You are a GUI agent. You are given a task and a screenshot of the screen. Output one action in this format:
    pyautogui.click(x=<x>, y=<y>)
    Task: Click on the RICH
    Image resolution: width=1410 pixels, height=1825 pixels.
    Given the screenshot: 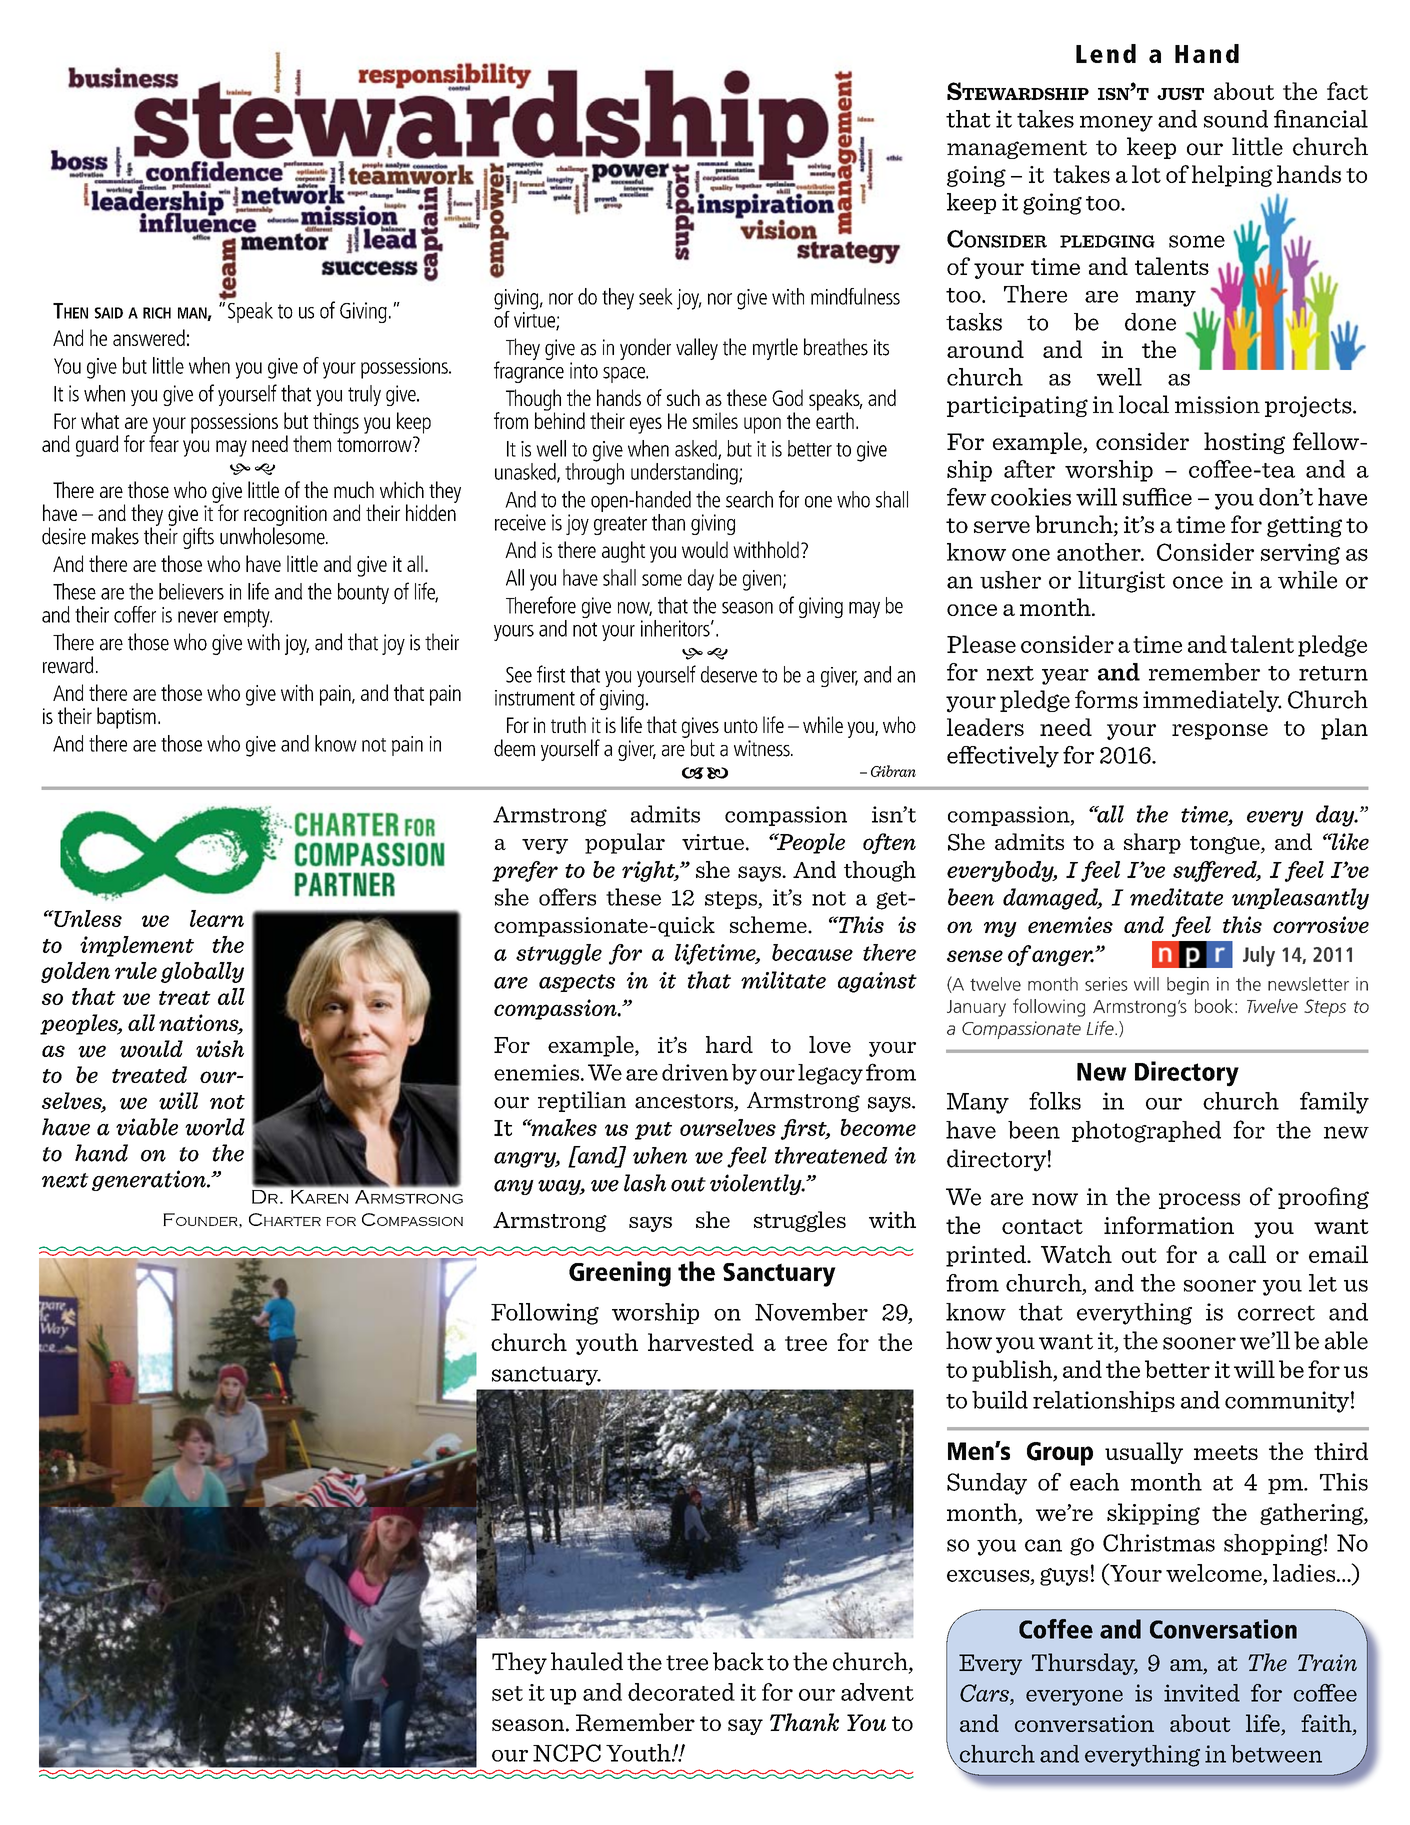 What is the action you would take?
    pyautogui.click(x=157, y=313)
